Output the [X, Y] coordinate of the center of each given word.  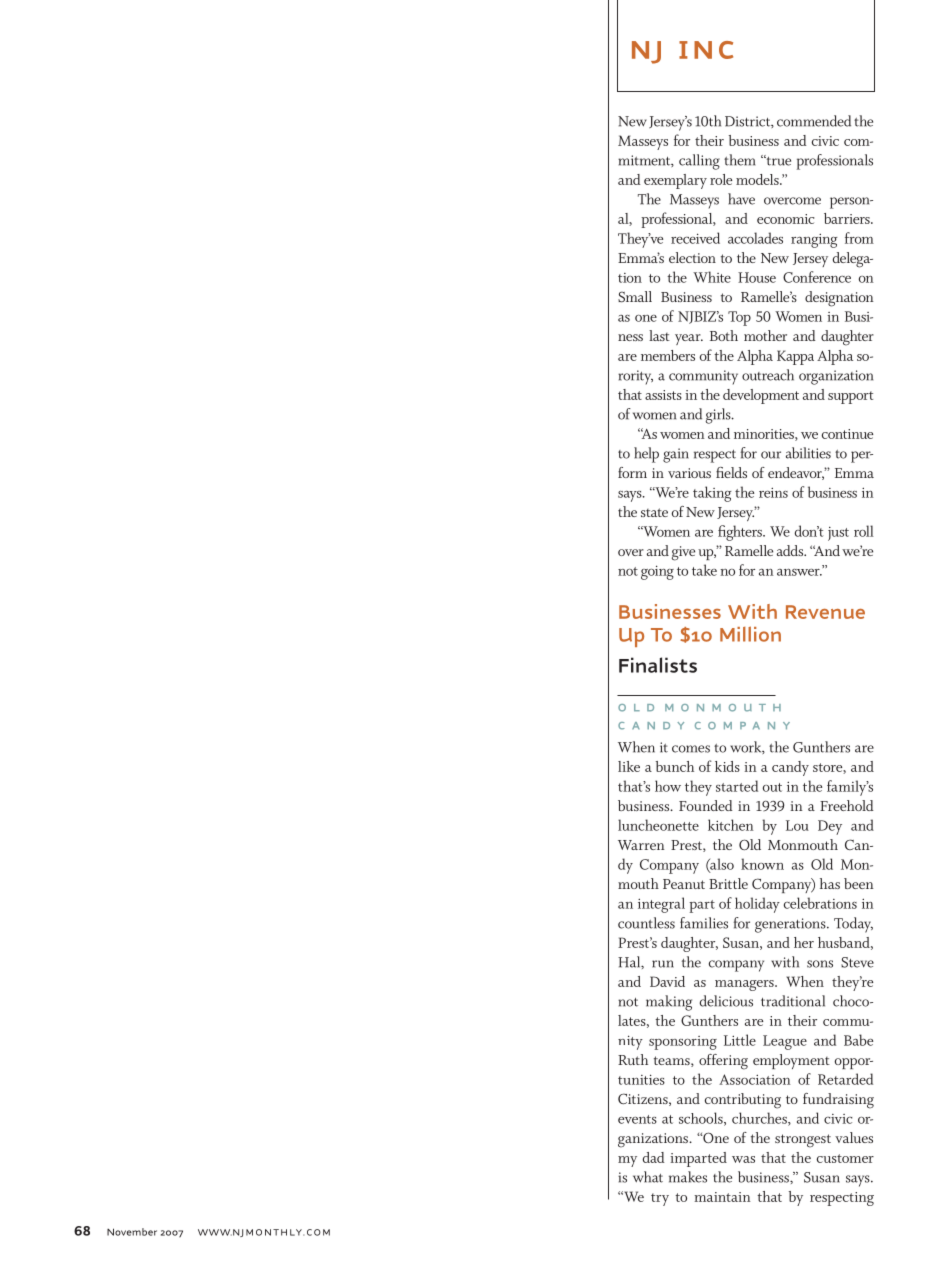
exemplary [675, 181]
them [739, 160]
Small [635, 297]
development [761, 396]
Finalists [658, 665]
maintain [722, 1197]
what [648, 1177]
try [660, 1199]
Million [750, 634]
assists [663, 395]
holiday [757, 905]
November [132, 1232]
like [629, 766]
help [646, 455]
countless [646, 923]
